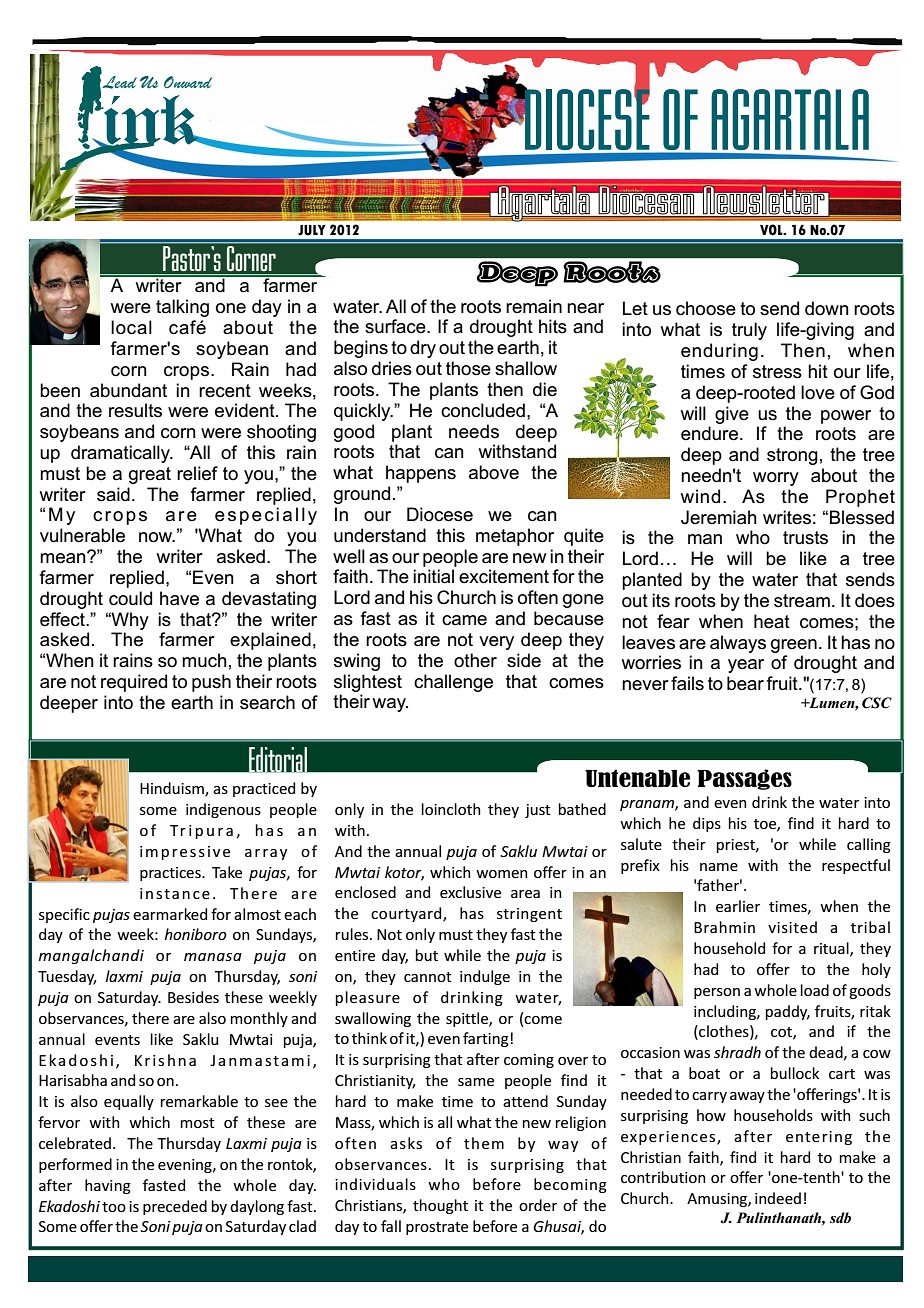 The height and width of the image is (1308, 924). I want to click on green, so click(794, 646).
